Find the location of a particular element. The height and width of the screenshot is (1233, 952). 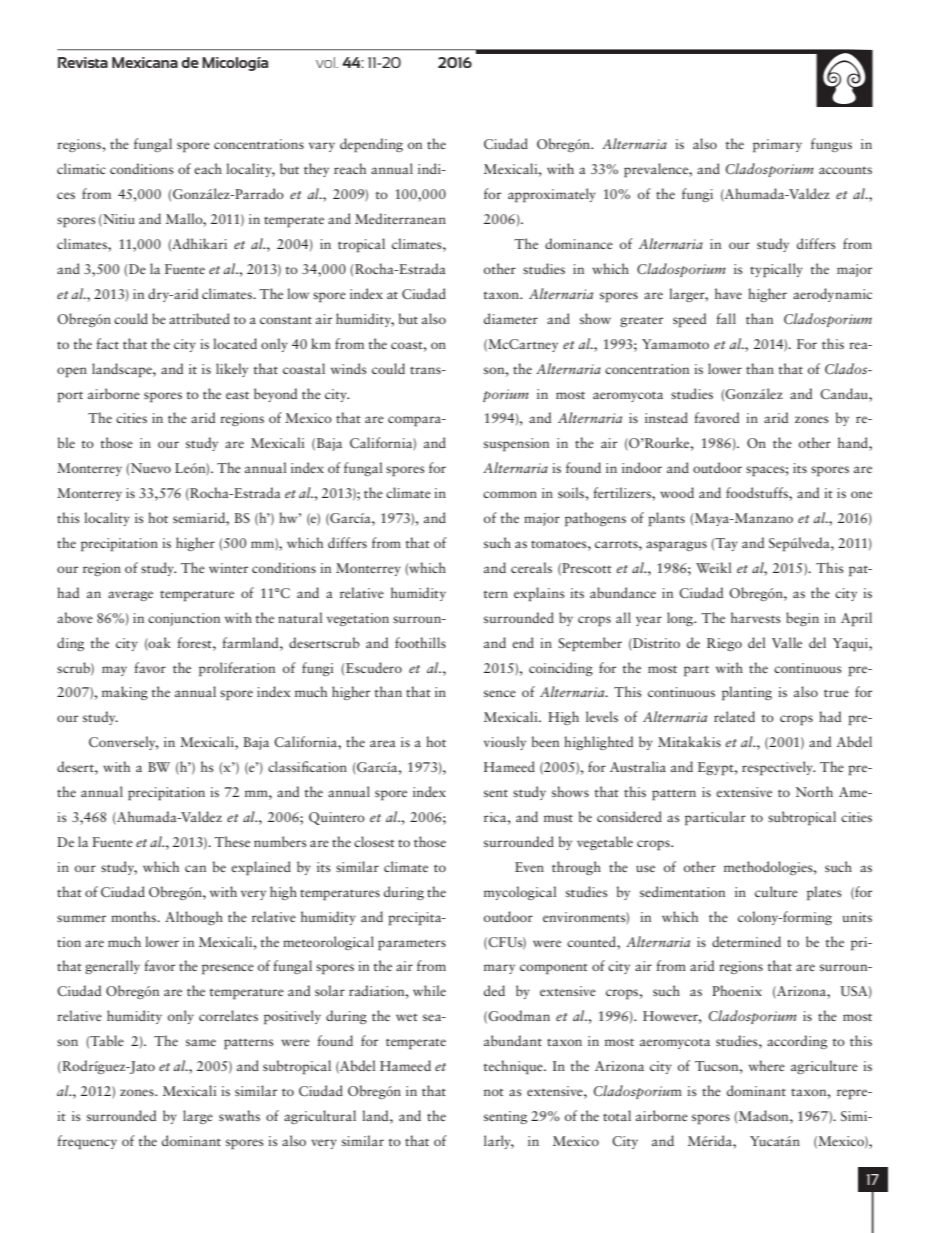

attributed is located at coordinates (199, 318).
